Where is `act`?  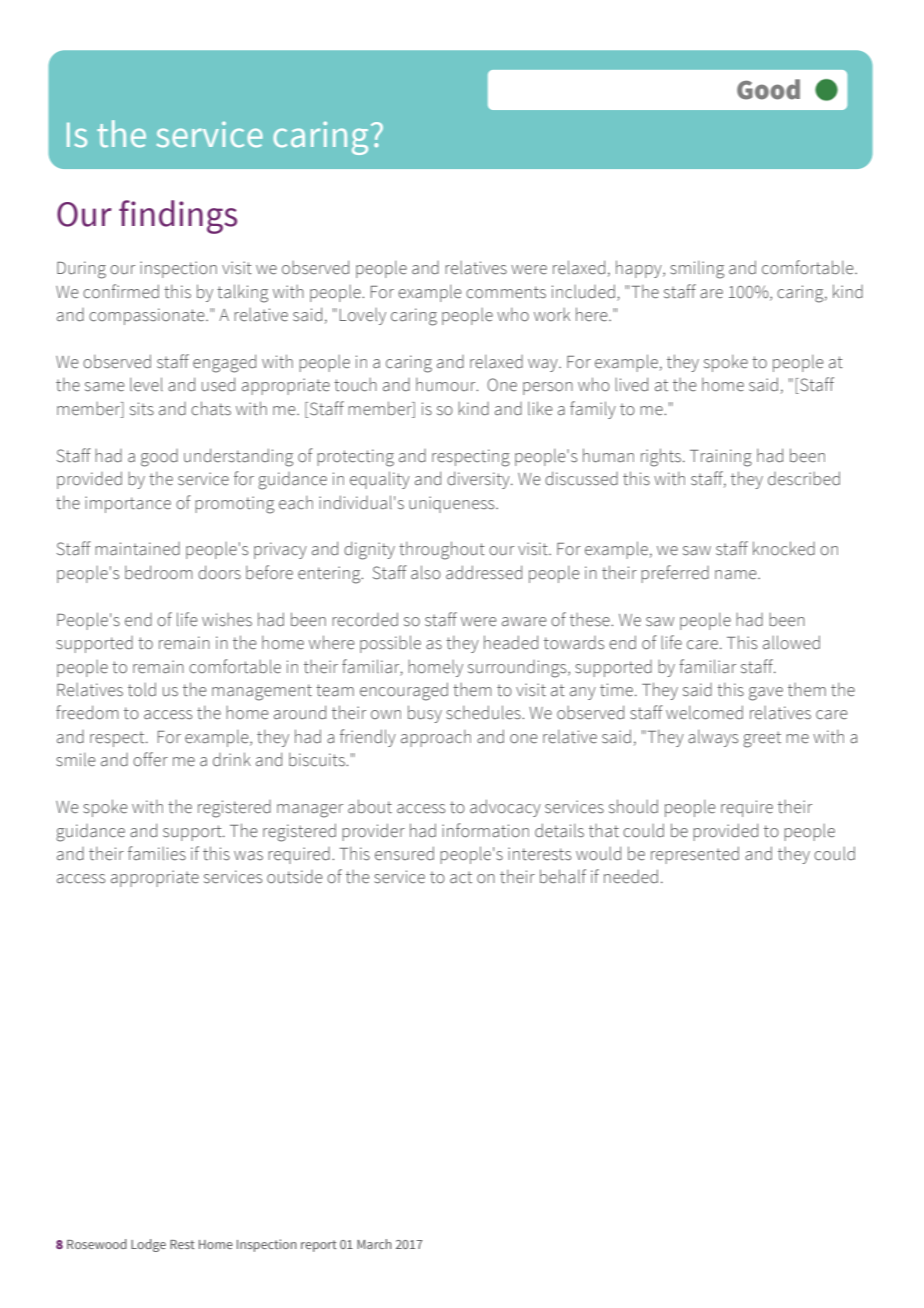
act is located at coordinates (461, 877).
